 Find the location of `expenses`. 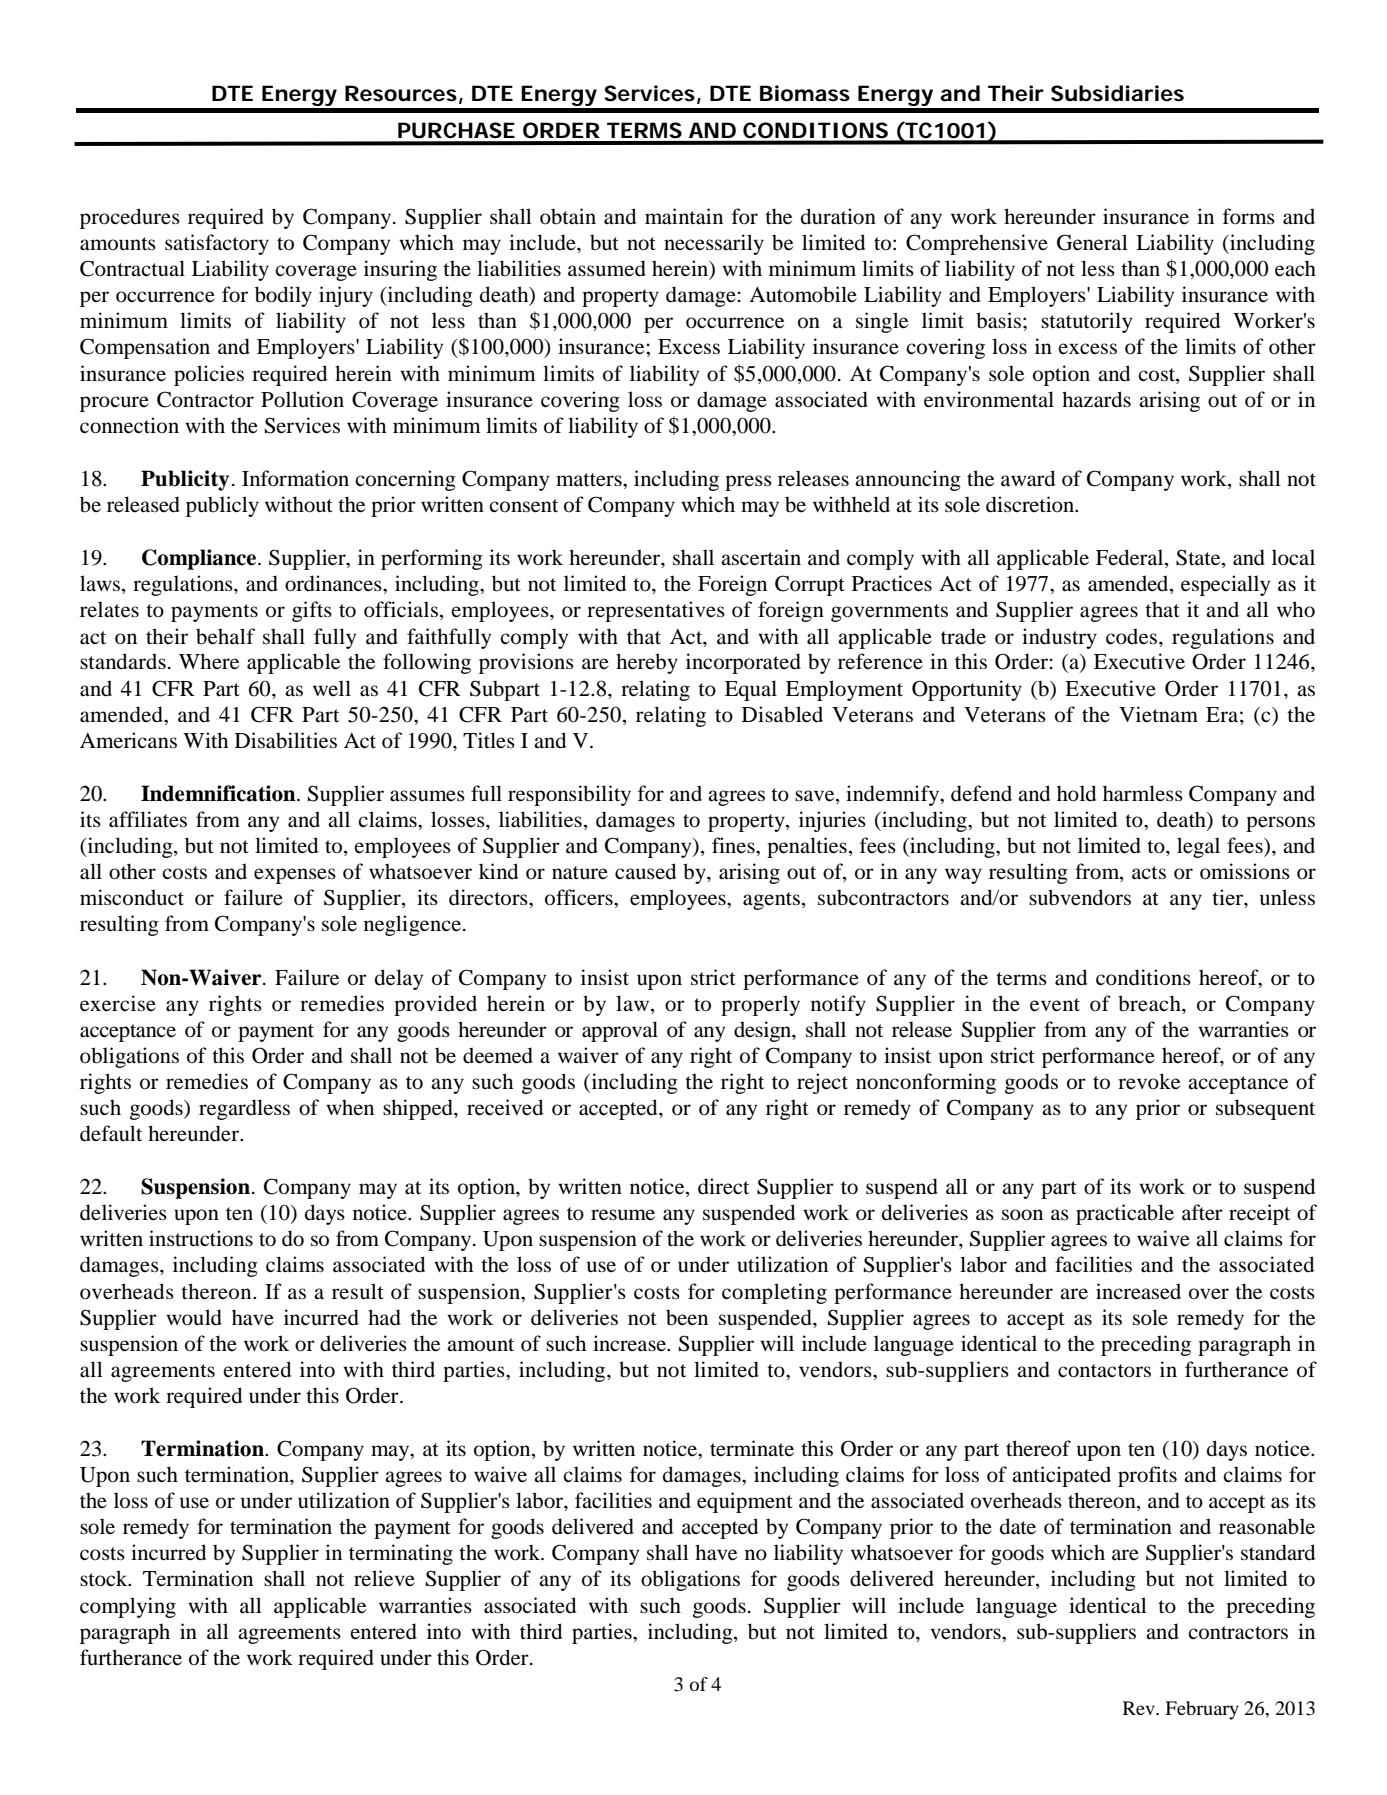

expenses is located at coordinates (295, 876).
